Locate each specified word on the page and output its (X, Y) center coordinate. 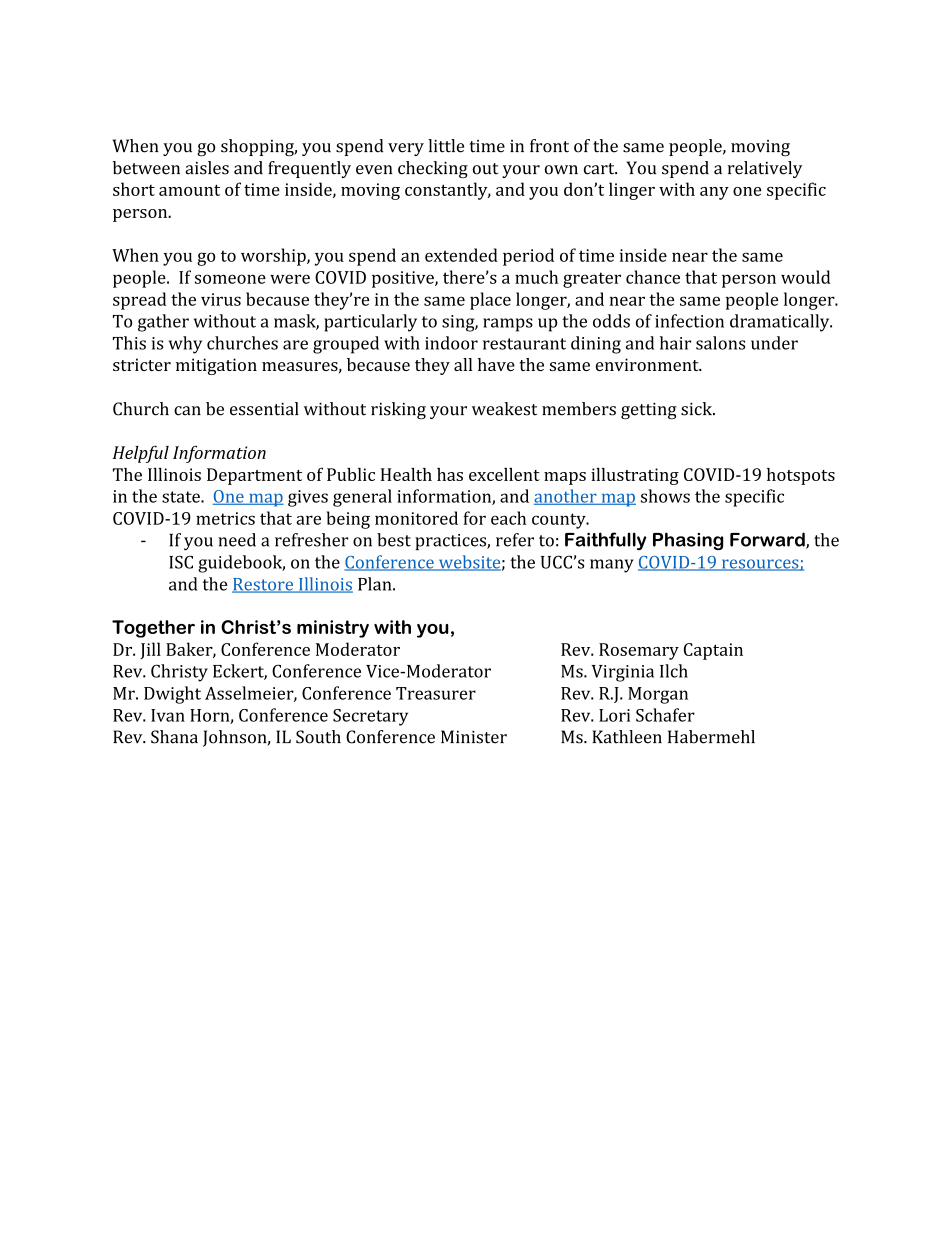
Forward (768, 540)
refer (515, 540)
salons (720, 343)
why (185, 345)
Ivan (168, 715)
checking (433, 169)
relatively (764, 169)
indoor (451, 343)
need (237, 540)
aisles (207, 168)
